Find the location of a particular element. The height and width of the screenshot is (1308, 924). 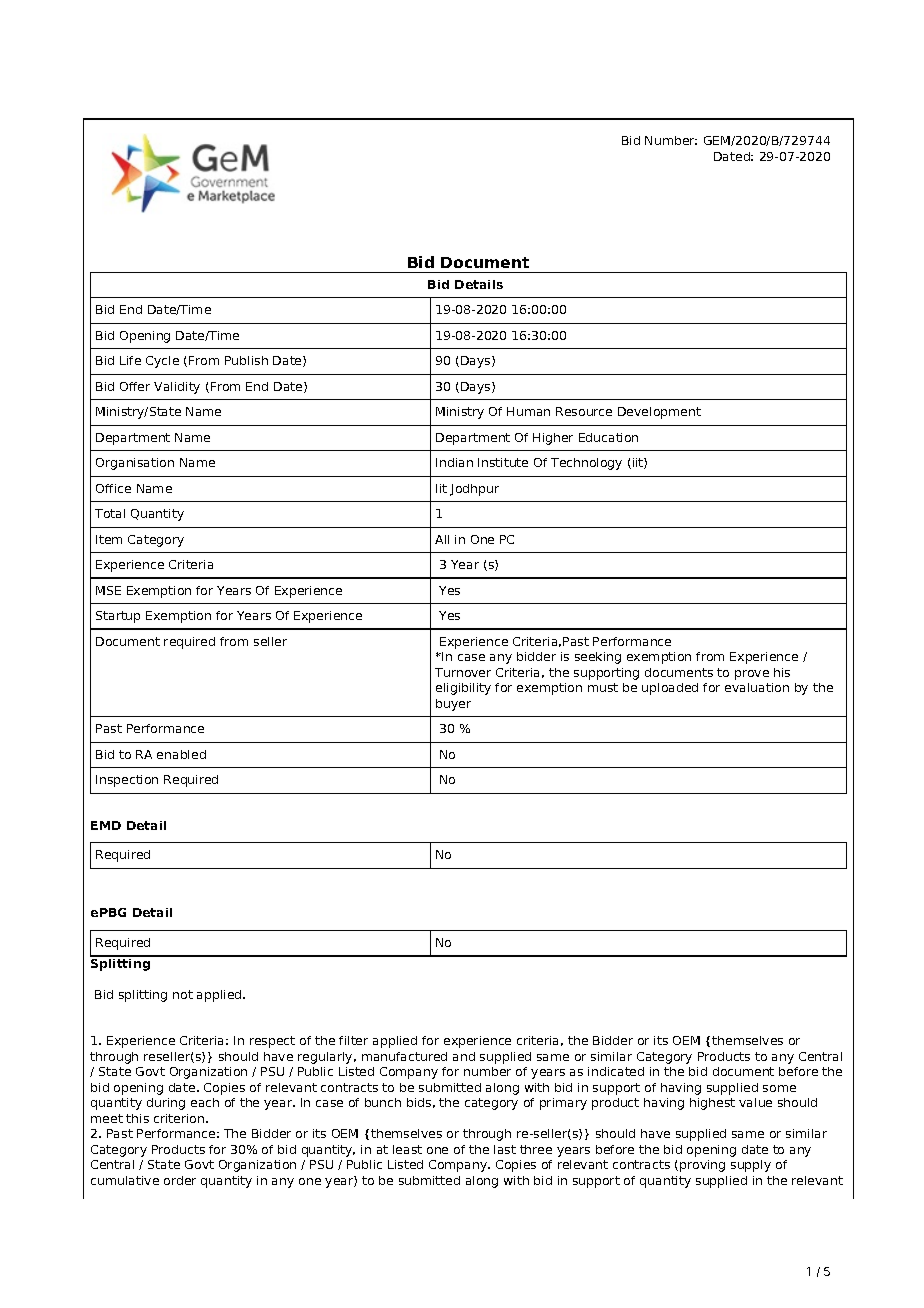

Human is located at coordinates (528, 411).
